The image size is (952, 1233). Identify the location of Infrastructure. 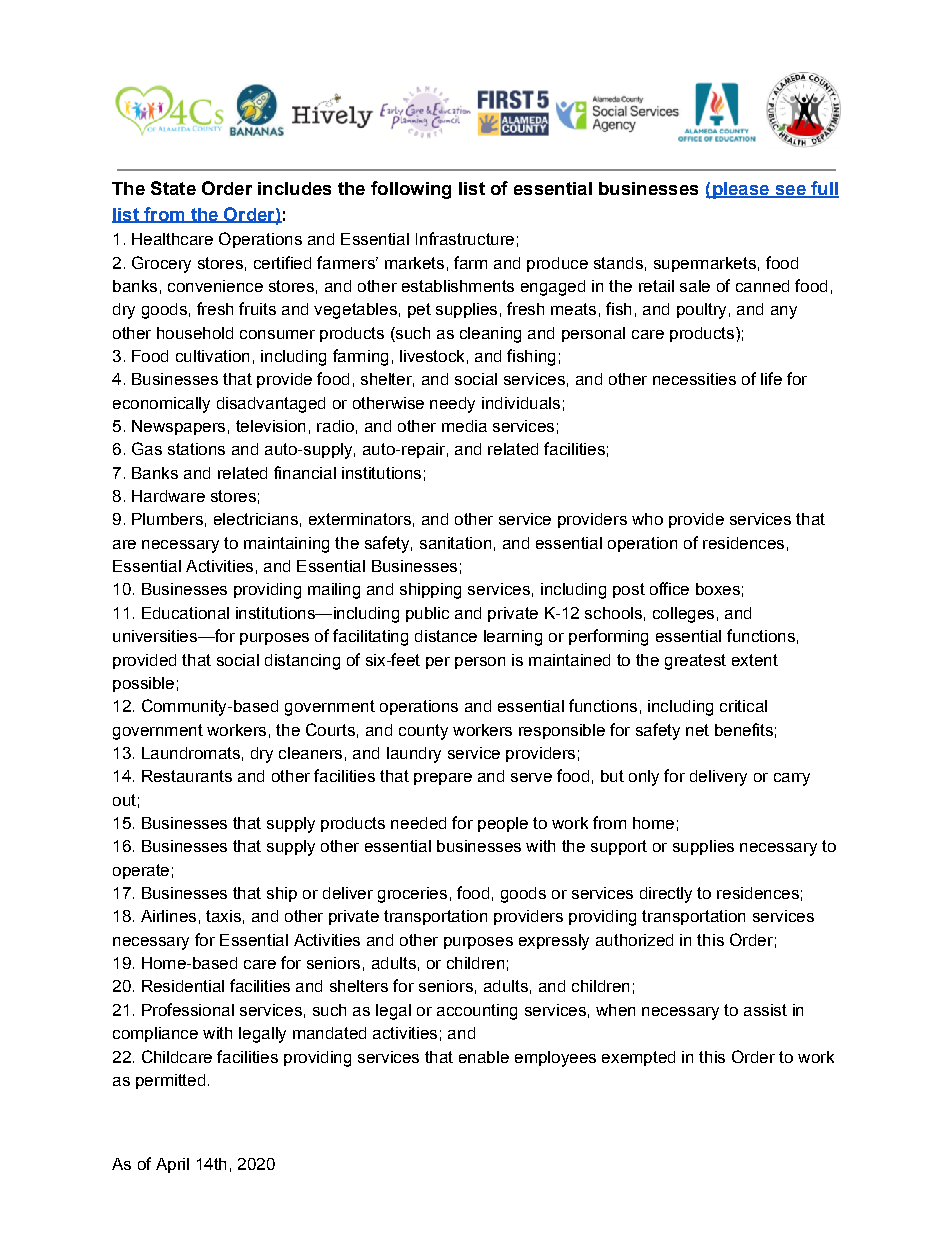
(465, 238).
